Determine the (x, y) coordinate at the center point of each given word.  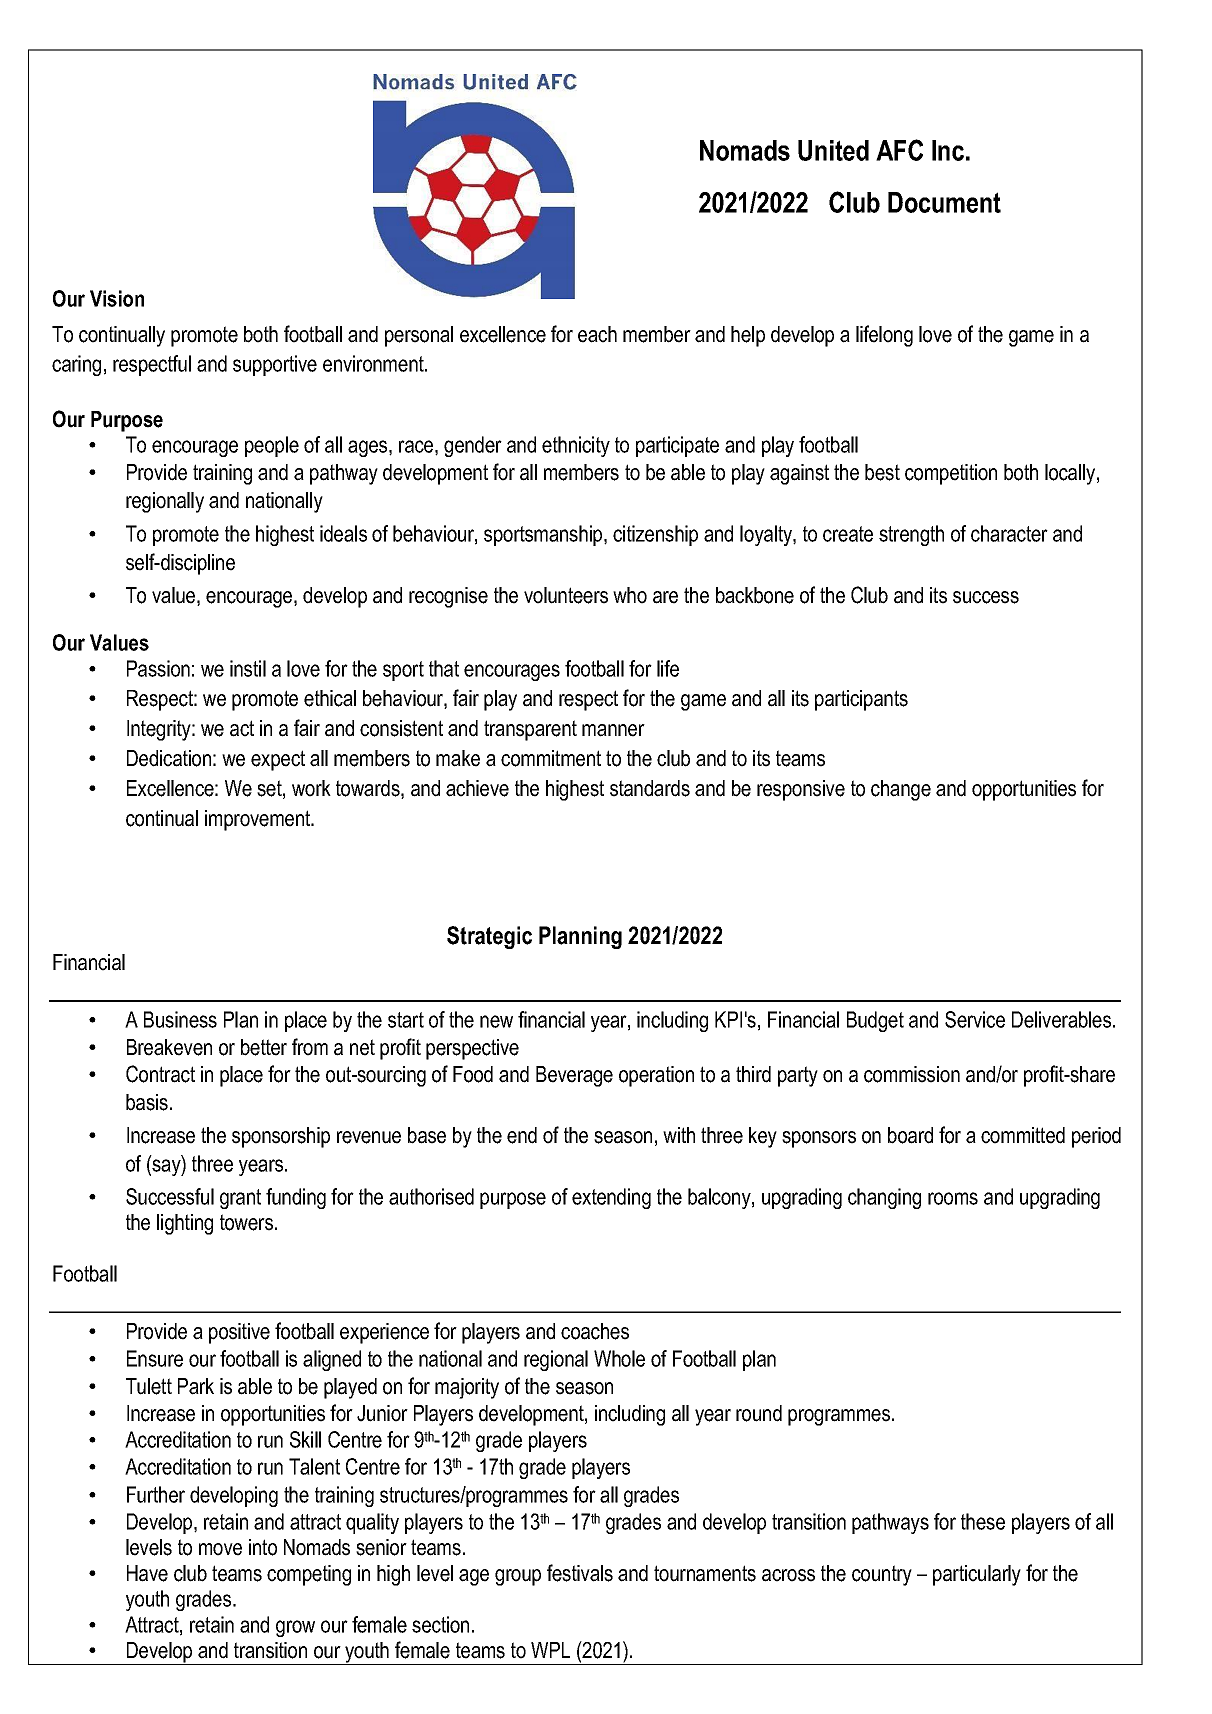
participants (861, 700)
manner (613, 730)
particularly (977, 1575)
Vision (117, 298)
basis (147, 1102)
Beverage (574, 1076)
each (597, 334)
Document (944, 202)
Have (147, 1573)
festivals (580, 1573)
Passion (158, 668)
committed (1023, 1135)
